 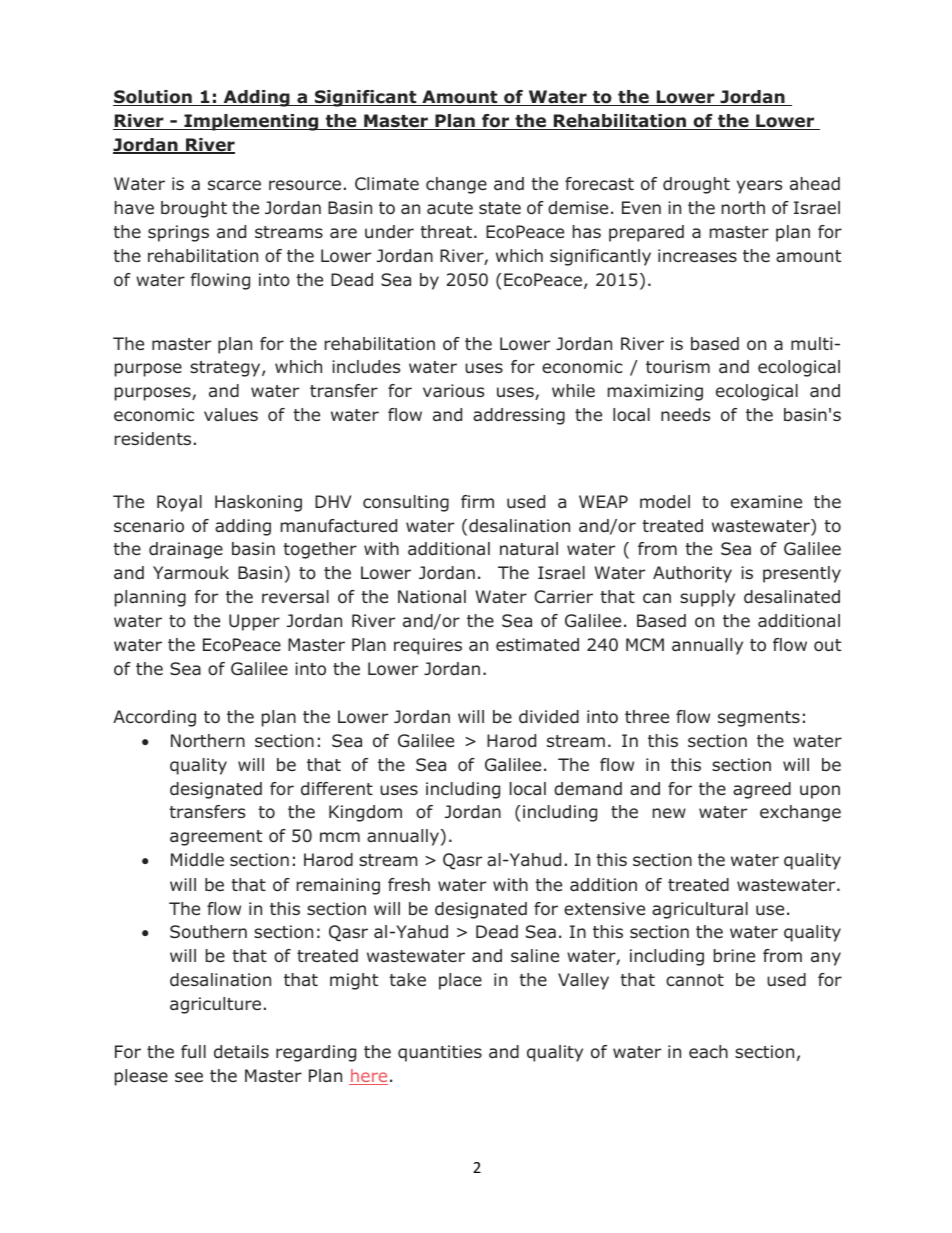 What do you see at coordinates (193, 1052) in the document?
I see `full` at bounding box center [193, 1052].
